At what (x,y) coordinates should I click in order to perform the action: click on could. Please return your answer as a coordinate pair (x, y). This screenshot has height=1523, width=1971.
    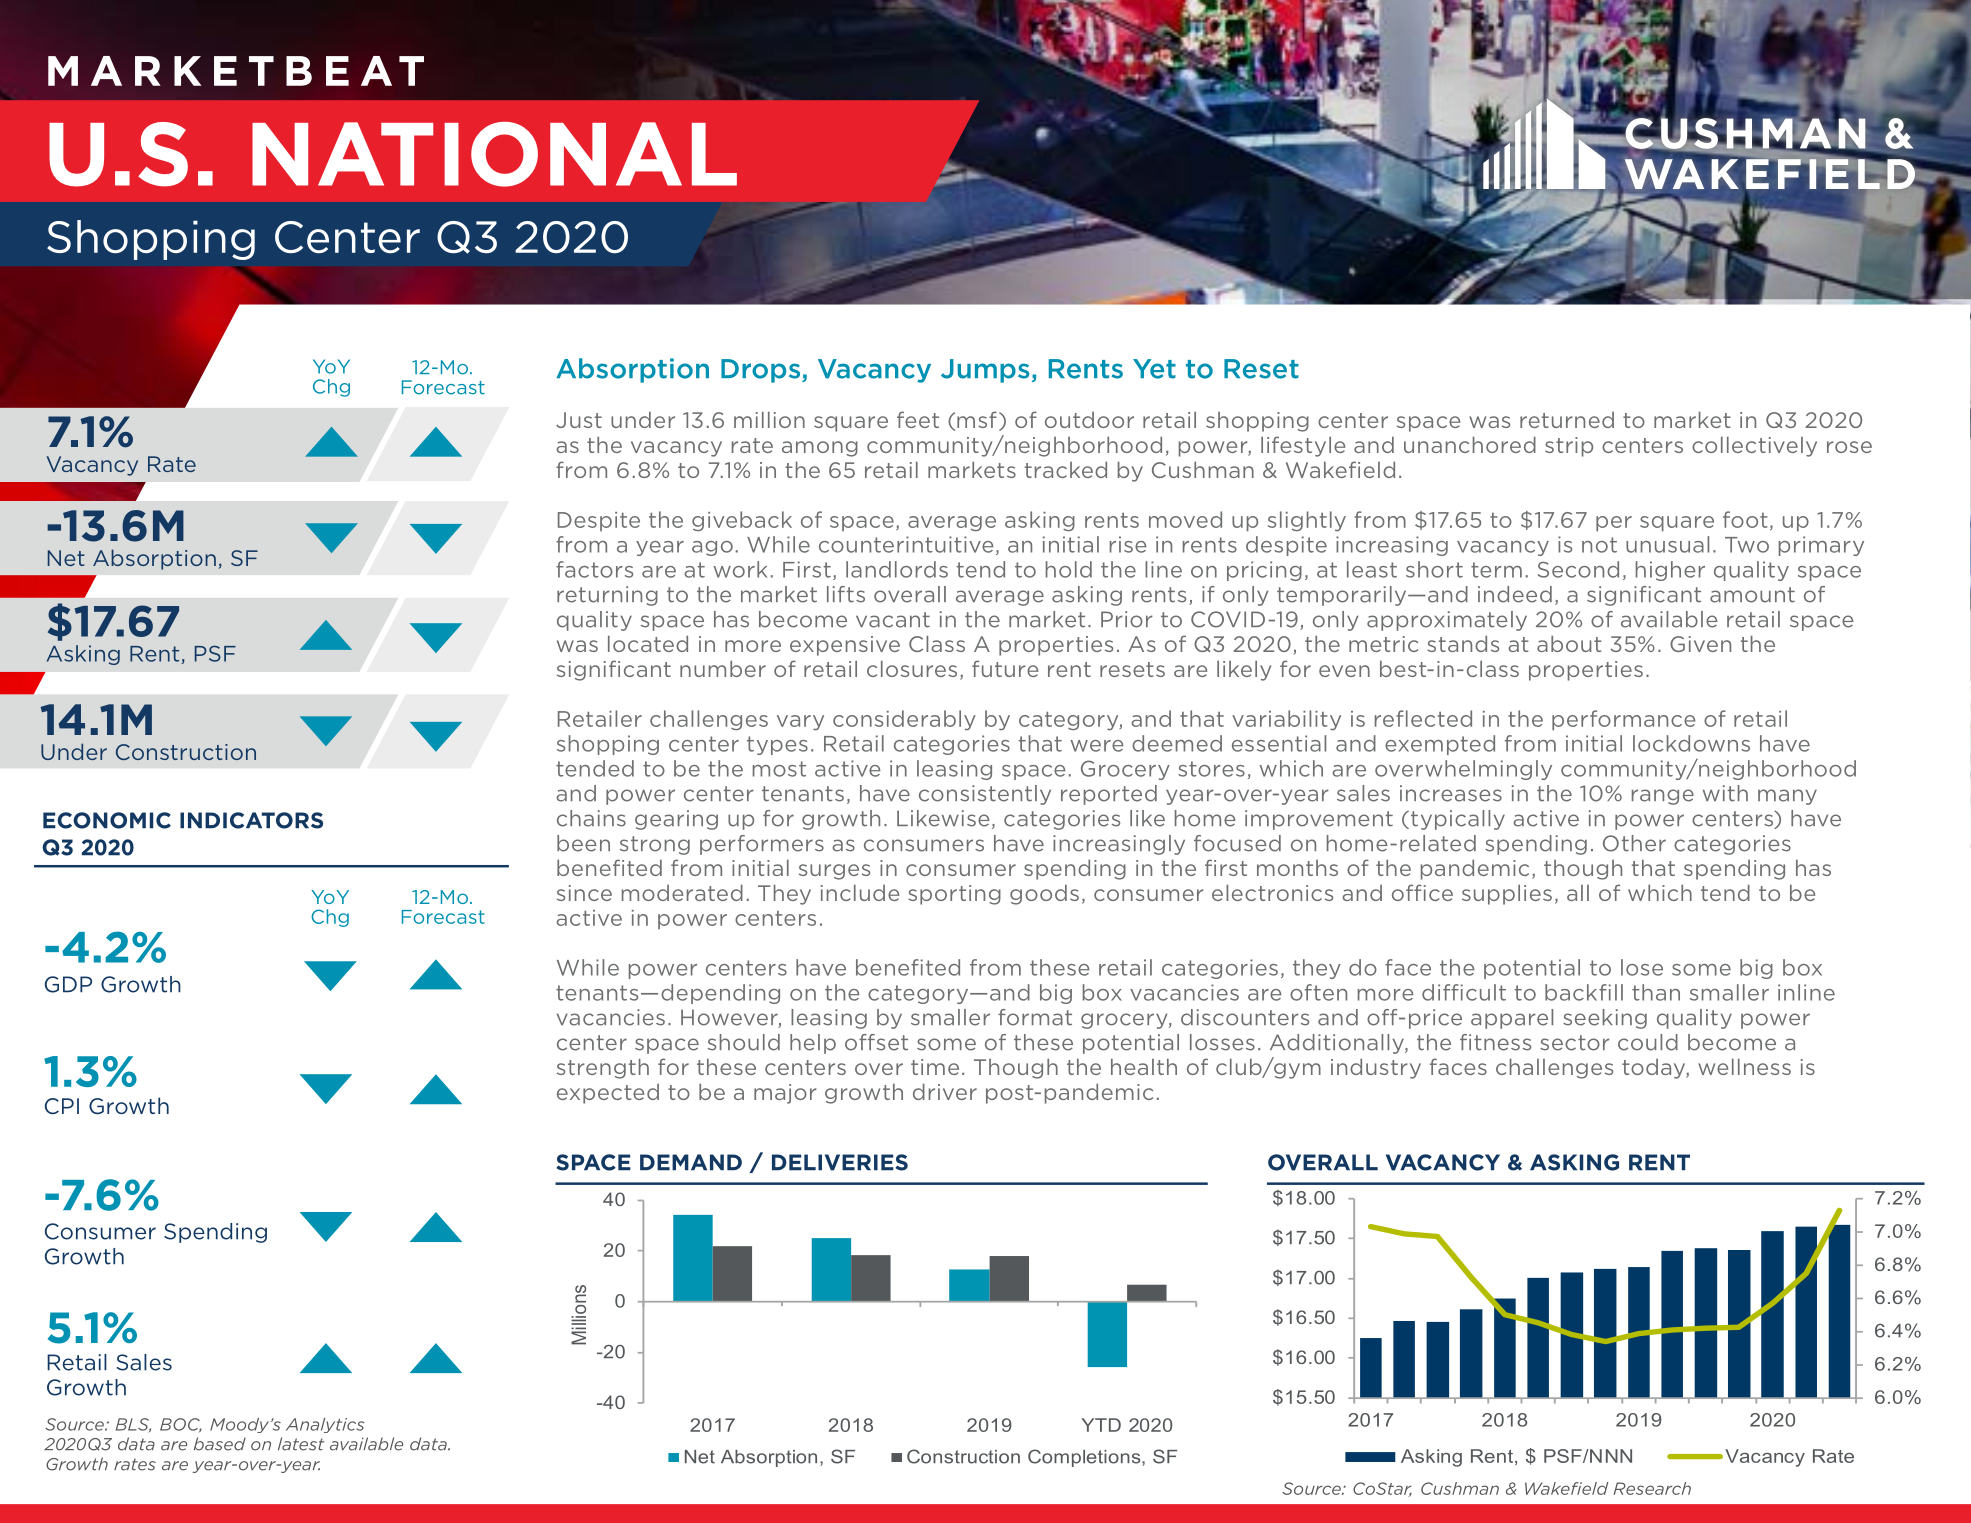
    Looking at the image, I should click on (1648, 1042).
